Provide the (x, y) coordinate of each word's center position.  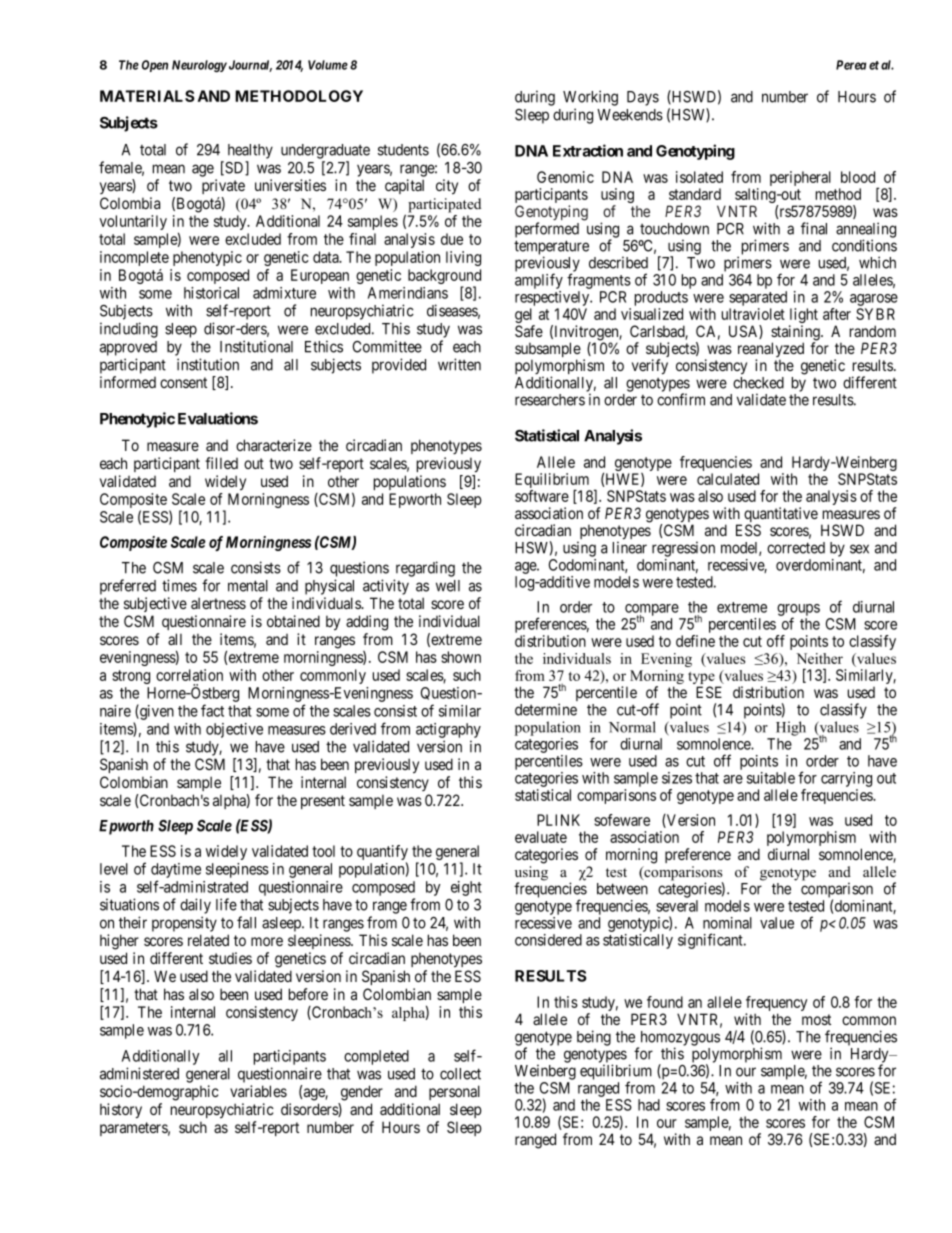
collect (460, 1074)
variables (258, 1091)
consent (183, 382)
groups (798, 611)
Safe (529, 331)
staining (796, 334)
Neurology (199, 66)
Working (590, 98)
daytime (176, 872)
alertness (218, 603)
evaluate (541, 837)
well (448, 586)
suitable (771, 778)
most (816, 1019)
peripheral (800, 178)
